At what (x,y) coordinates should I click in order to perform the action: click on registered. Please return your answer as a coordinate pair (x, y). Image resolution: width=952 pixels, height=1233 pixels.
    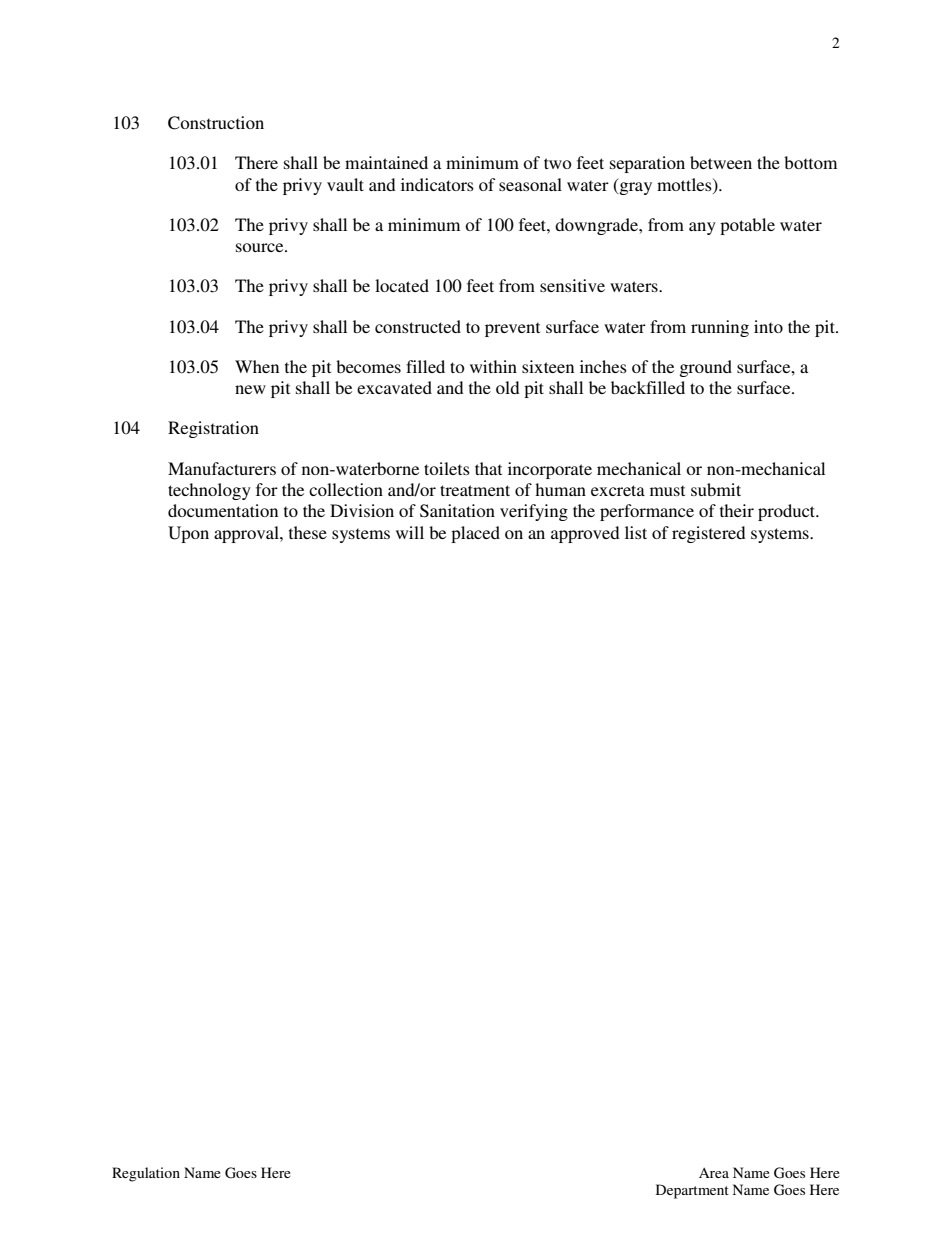
    Looking at the image, I should click on (709, 534).
